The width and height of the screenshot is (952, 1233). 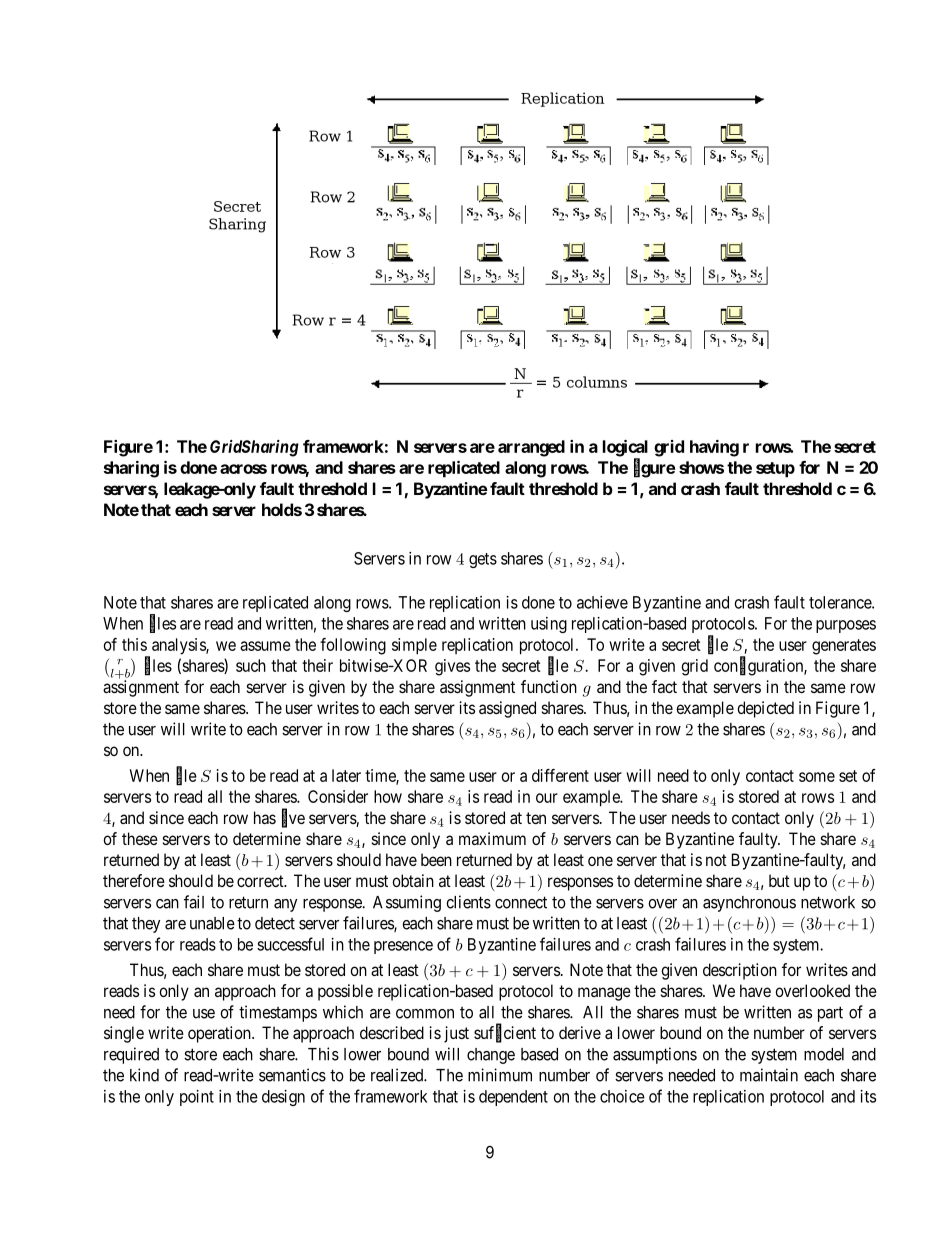 What do you see at coordinates (817, 777) in the screenshot?
I see `some` at bounding box center [817, 777].
